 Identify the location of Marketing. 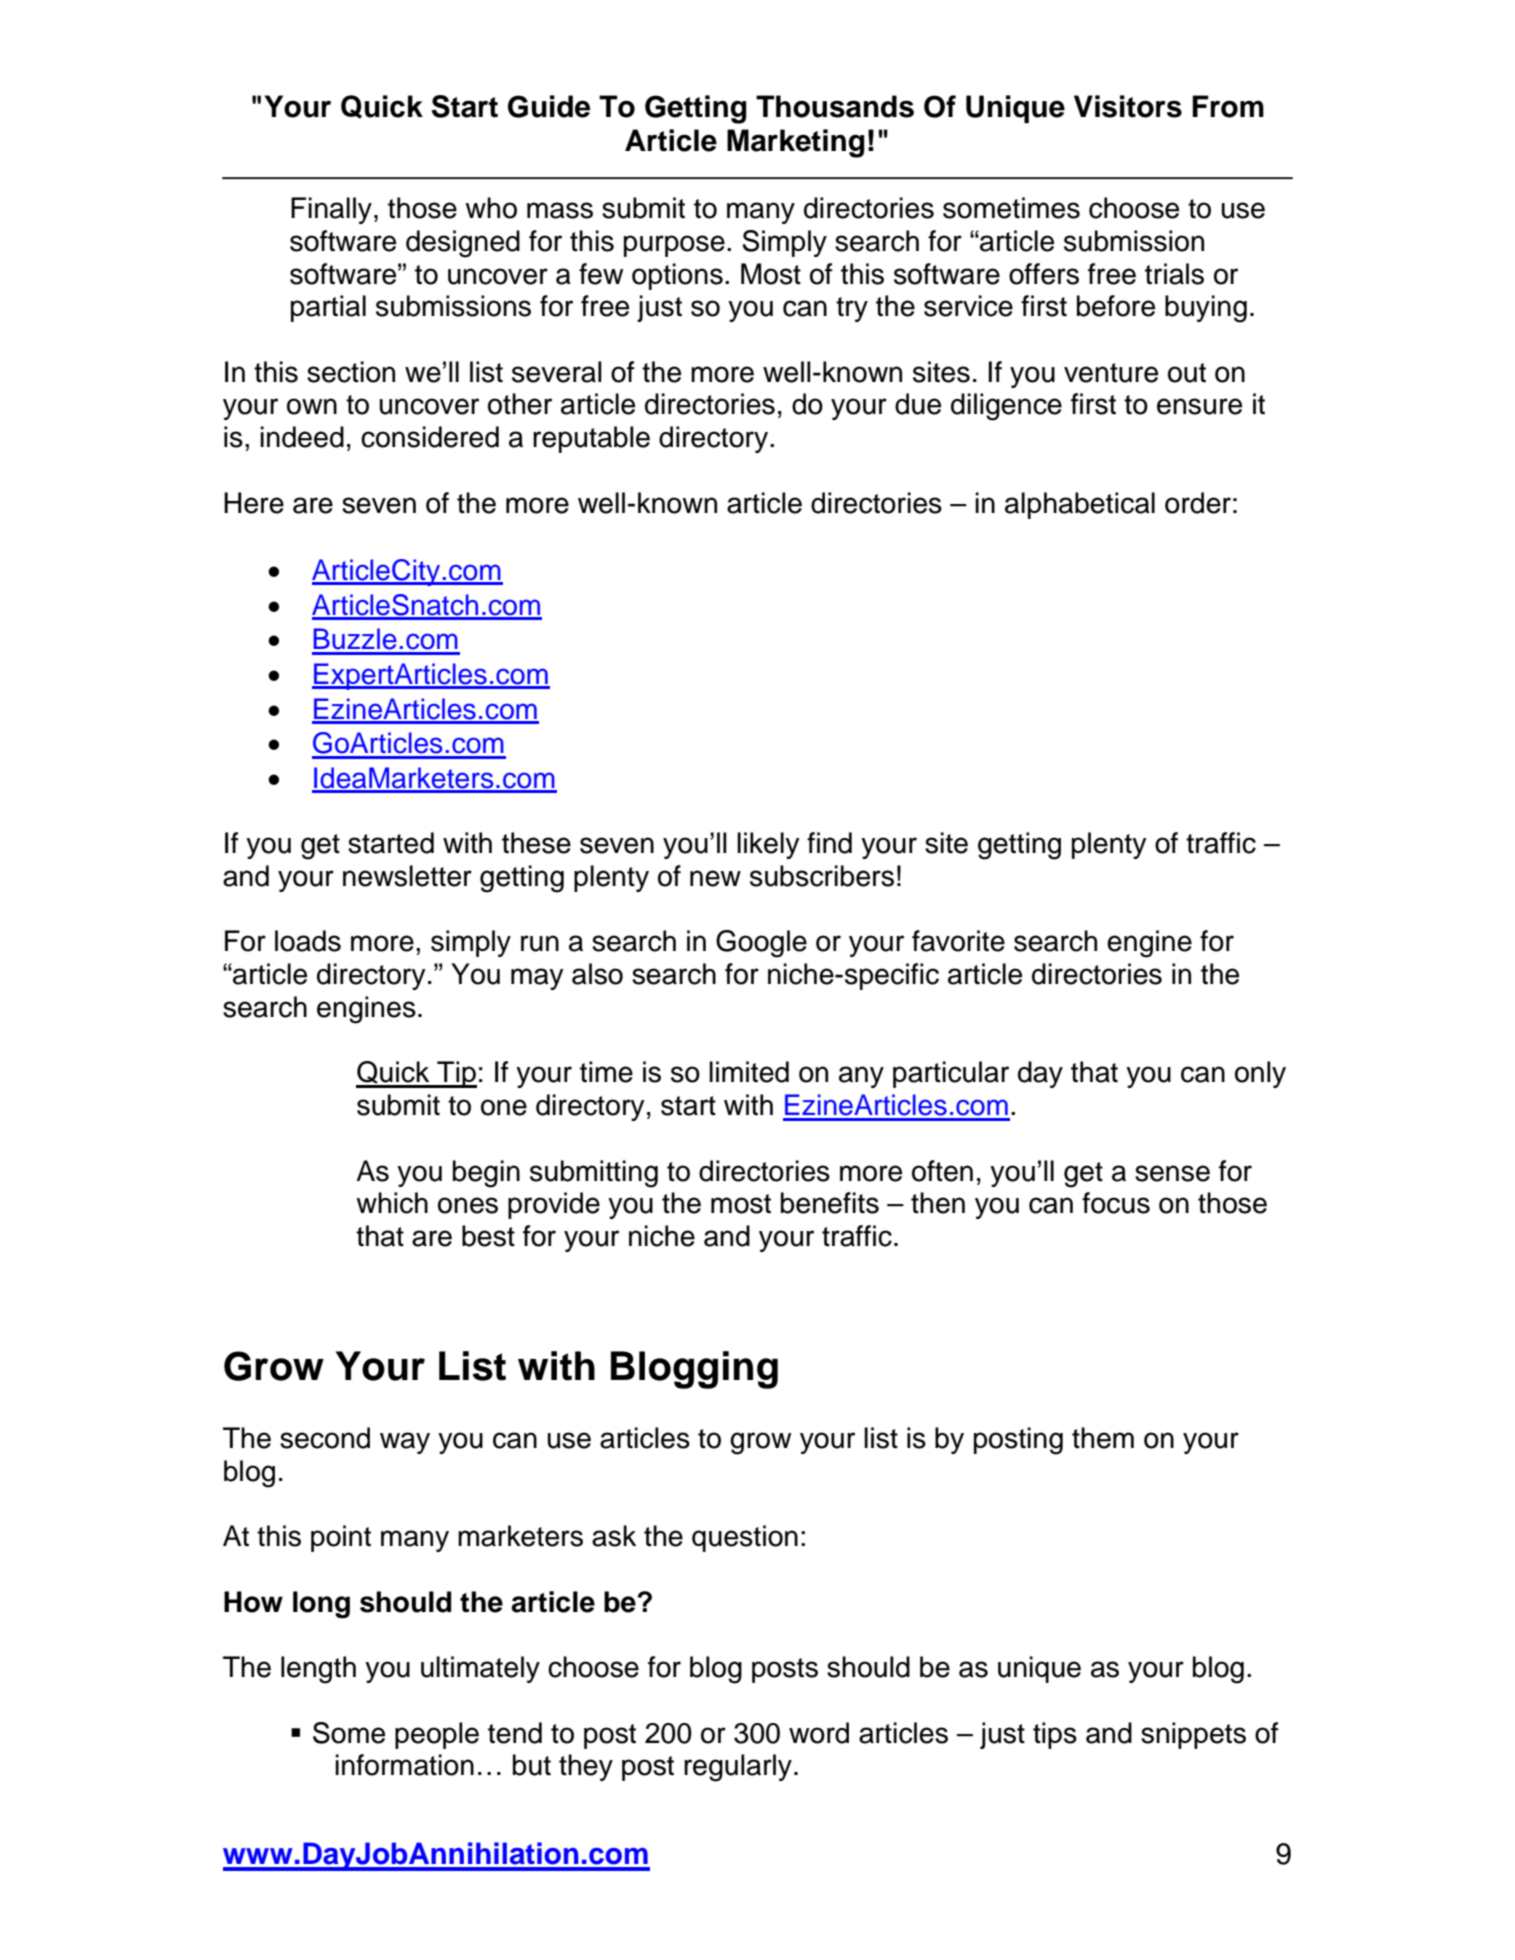
(796, 143).
